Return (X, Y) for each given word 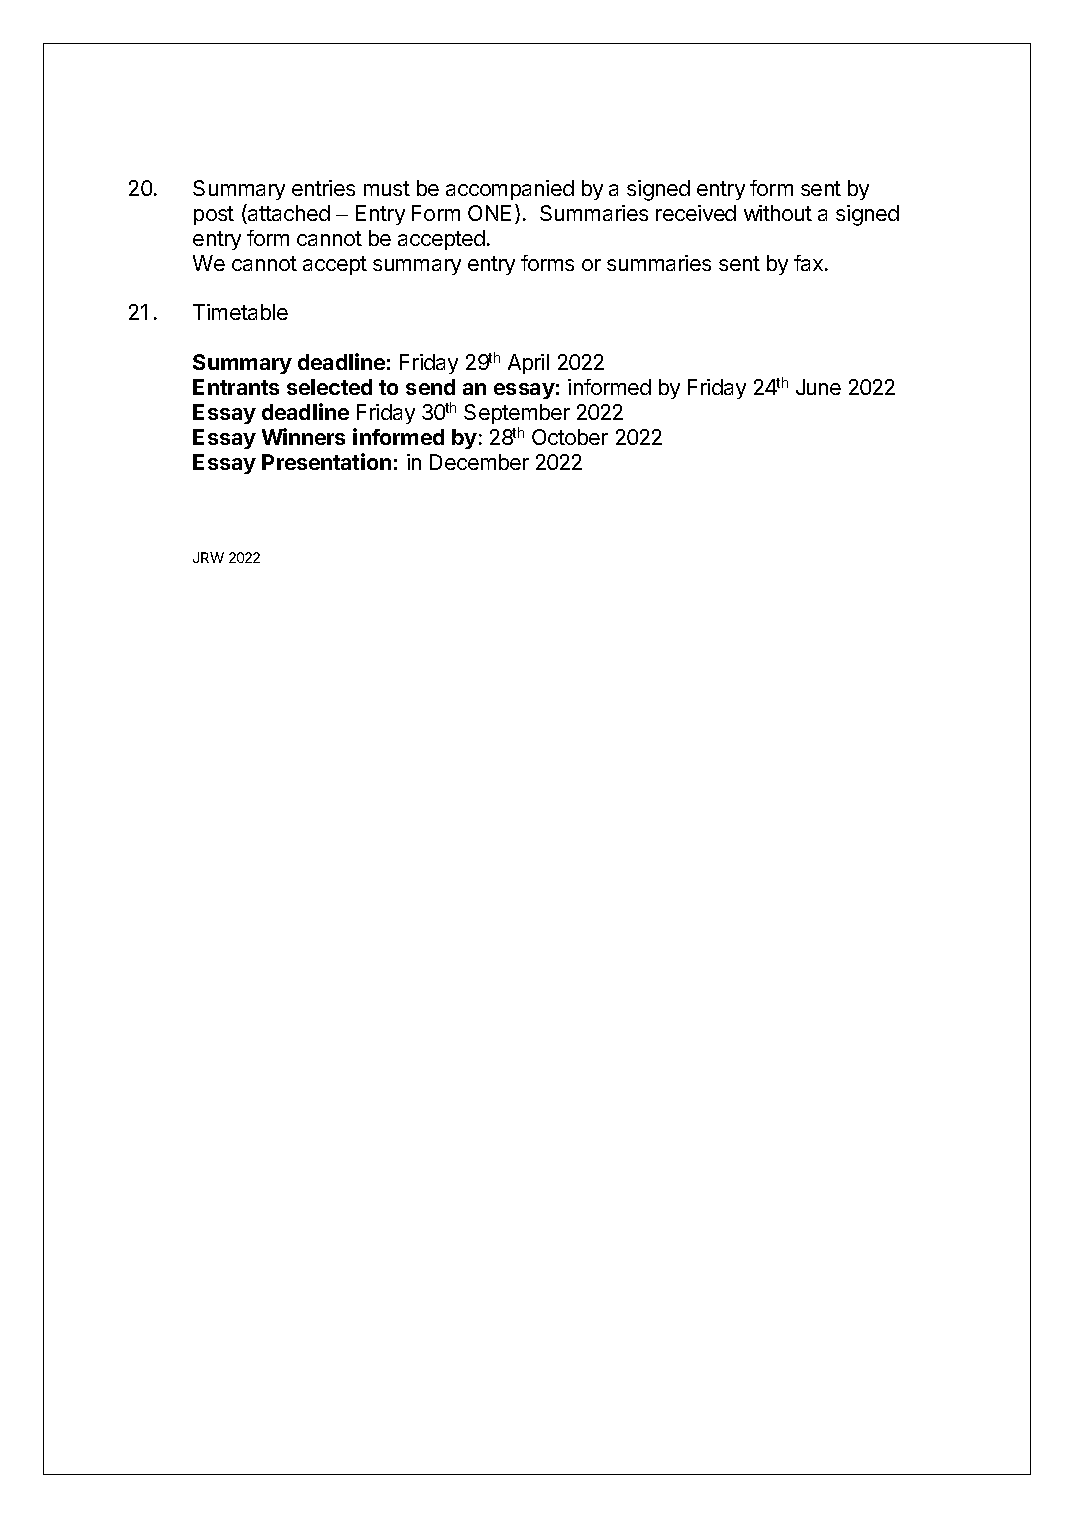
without (778, 213)
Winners (303, 436)
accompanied (510, 190)
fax (808, 263)
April (528, 364)
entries (323, 188)
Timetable (240, 312)
